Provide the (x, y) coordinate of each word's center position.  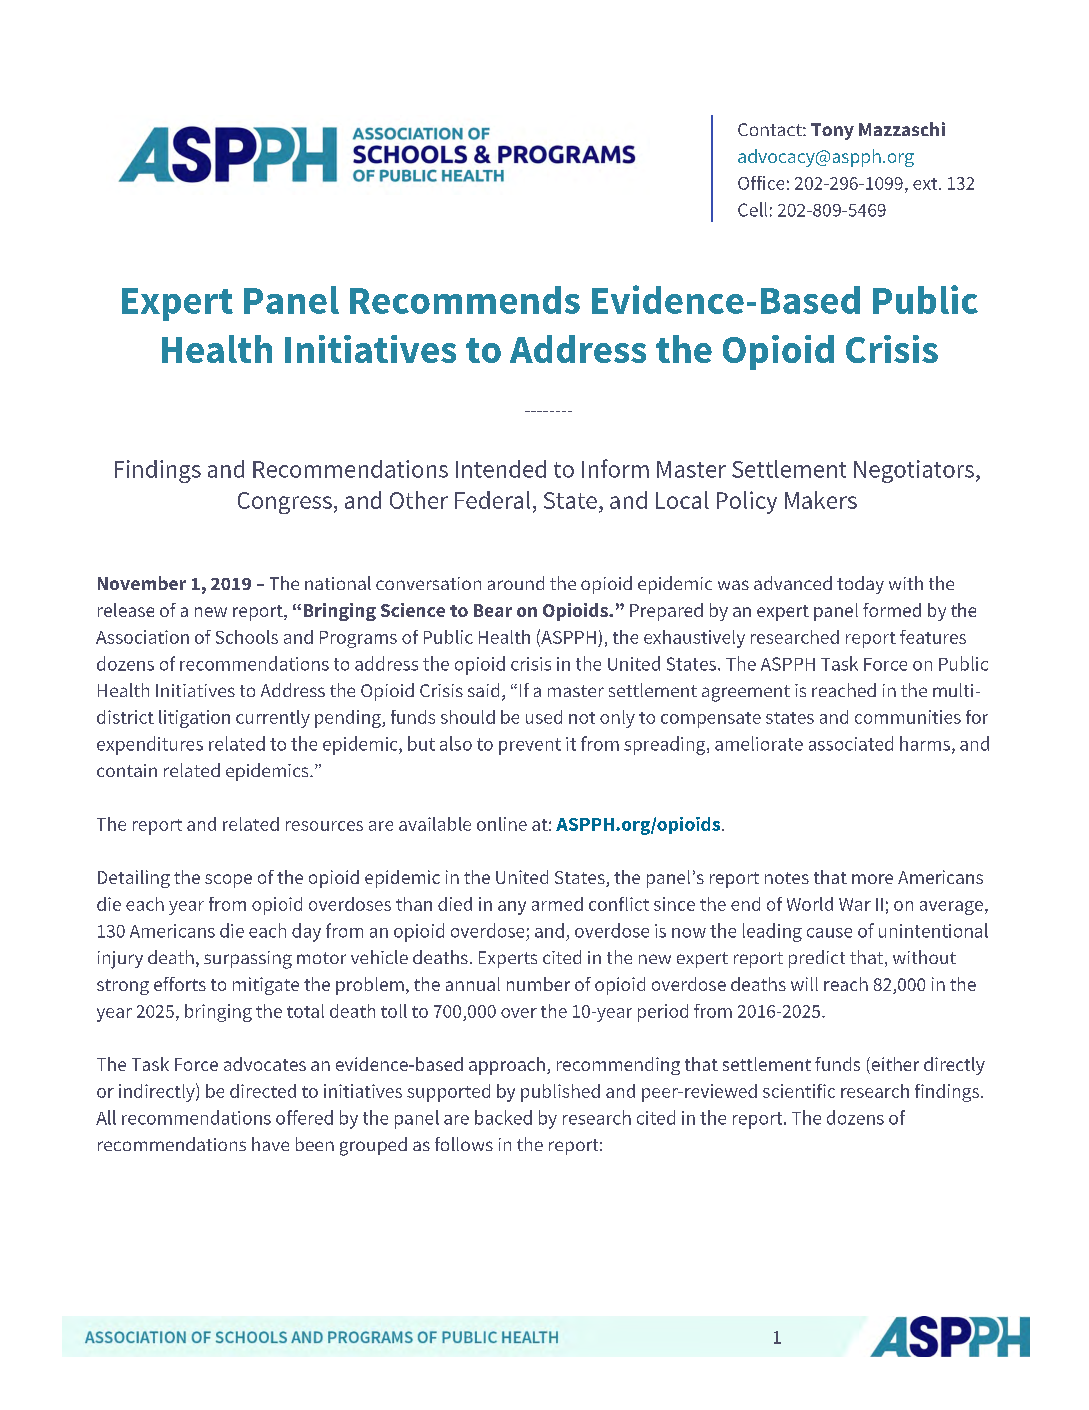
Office (761, 183)
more (872, 879)
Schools (247, 637)
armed (557, 904)
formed (892, 610)
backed (503, 1117)
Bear (493, 610)
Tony (832, 131)
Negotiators (915, 471)
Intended (501, 469)
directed (263, 1091)
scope (228, 881)
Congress (285, 503)
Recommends (465, 300)
